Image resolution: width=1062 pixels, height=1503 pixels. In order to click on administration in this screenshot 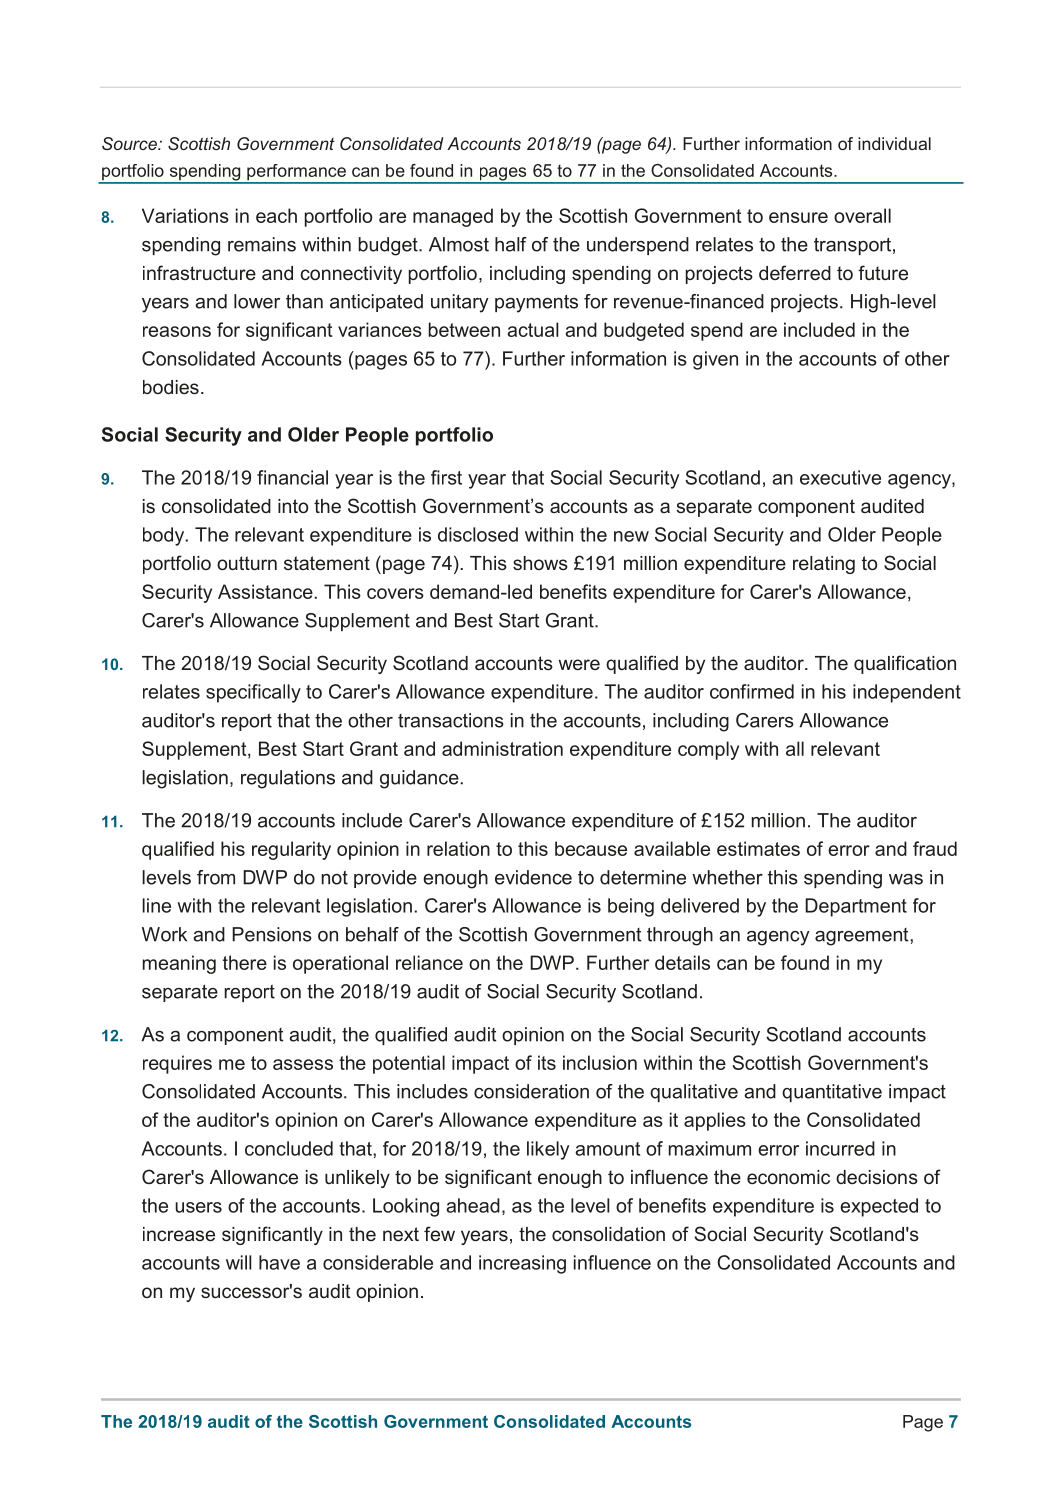, I will do `click(502, 748)`.
